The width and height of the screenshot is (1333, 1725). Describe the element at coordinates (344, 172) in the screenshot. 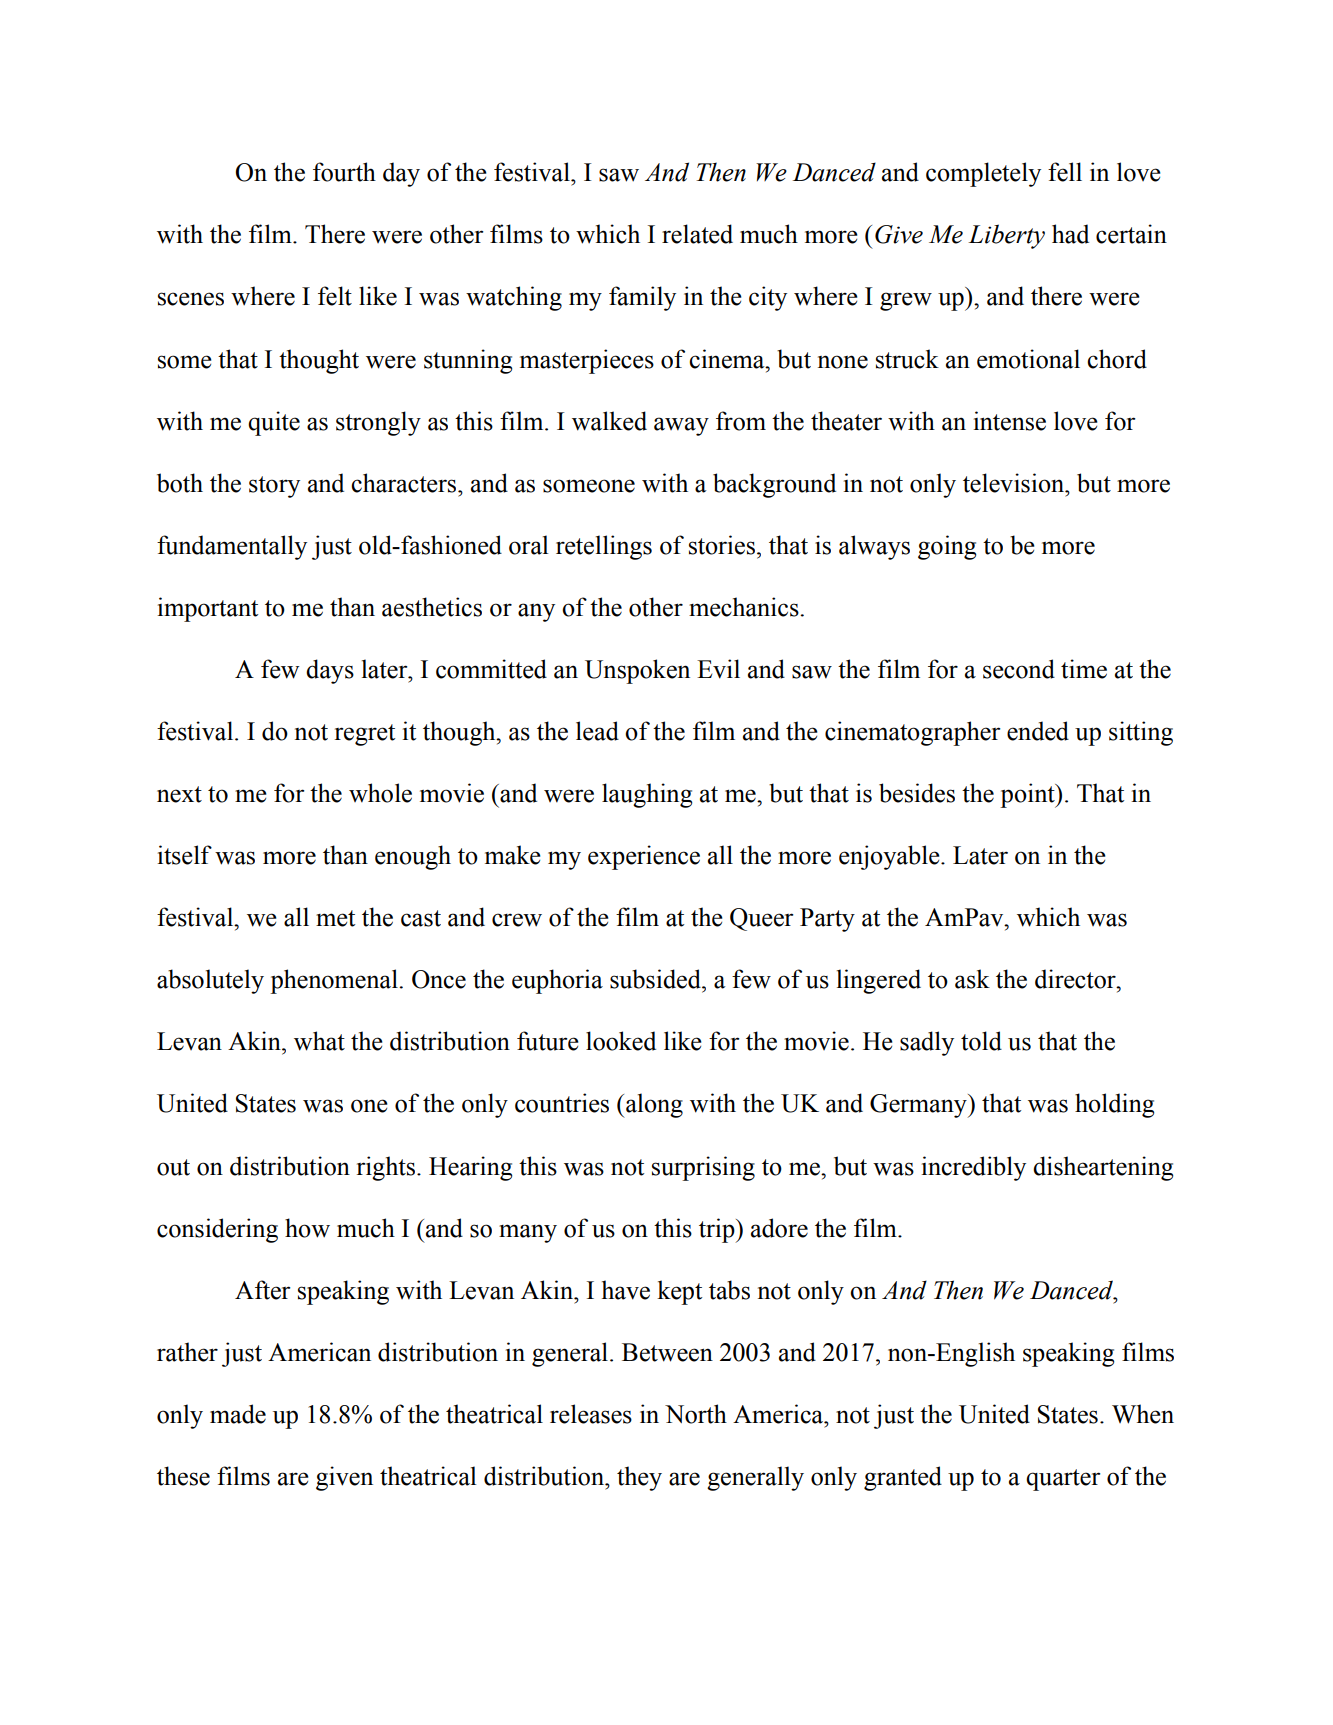

I see `fourth` at that location.
